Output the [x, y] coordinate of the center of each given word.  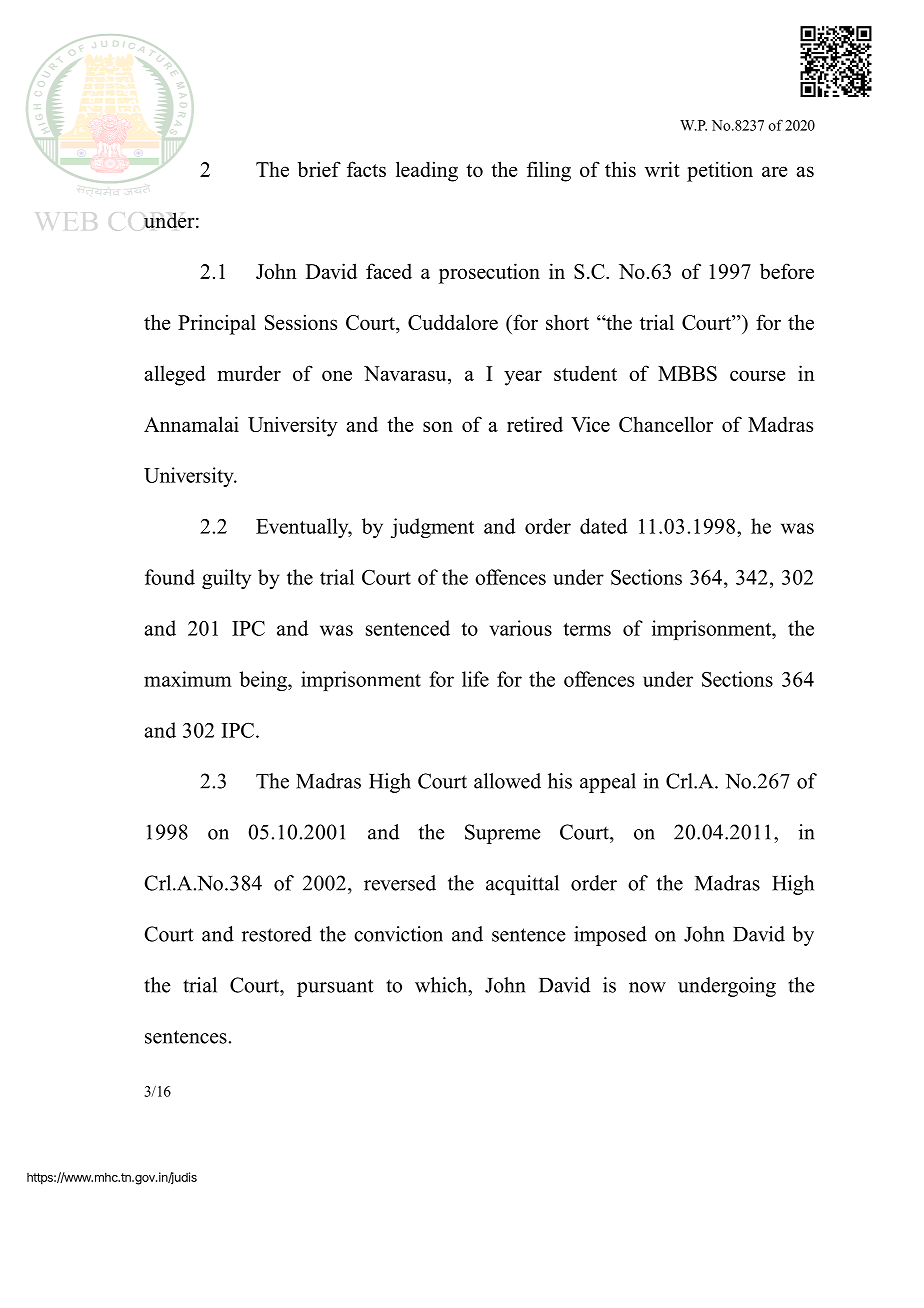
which [442, 985]
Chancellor [666, 424]
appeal [608, 783]
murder [249, 373]
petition [720, 171]
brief [319, 169]
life [475, 679]
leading [427, 171]
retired [535, 424]
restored [277, 934]
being [264, 681]
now [647, 987]
